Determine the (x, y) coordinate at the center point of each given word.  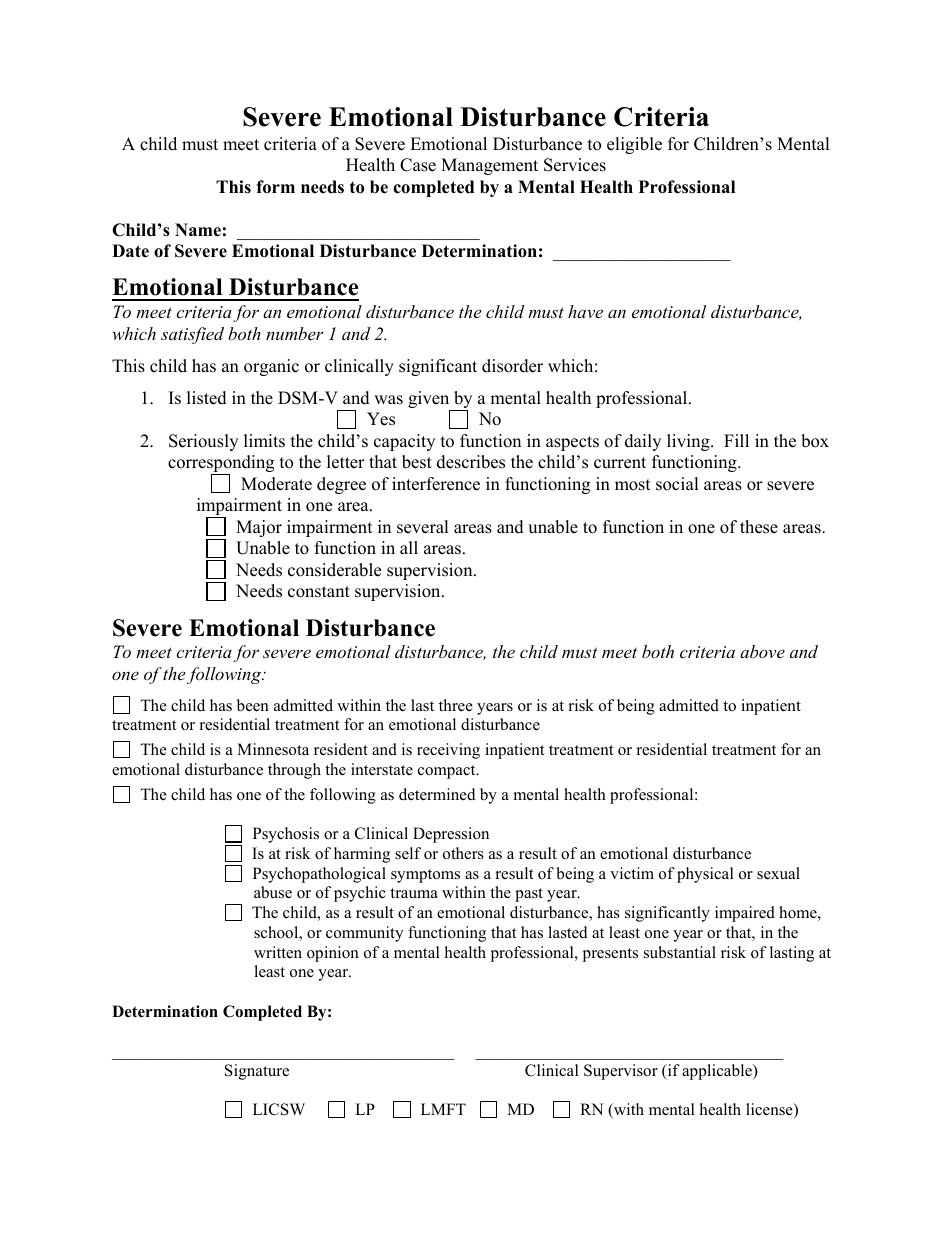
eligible (634, 145)
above (762, 651)
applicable (718, 1072)
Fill (736, 440)
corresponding (221, 465)
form (275, 187)
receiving (448, 751)
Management (489, 166)
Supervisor (621, 1072)
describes (471, 462)
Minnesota (273, 749)
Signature (257, 1072)
